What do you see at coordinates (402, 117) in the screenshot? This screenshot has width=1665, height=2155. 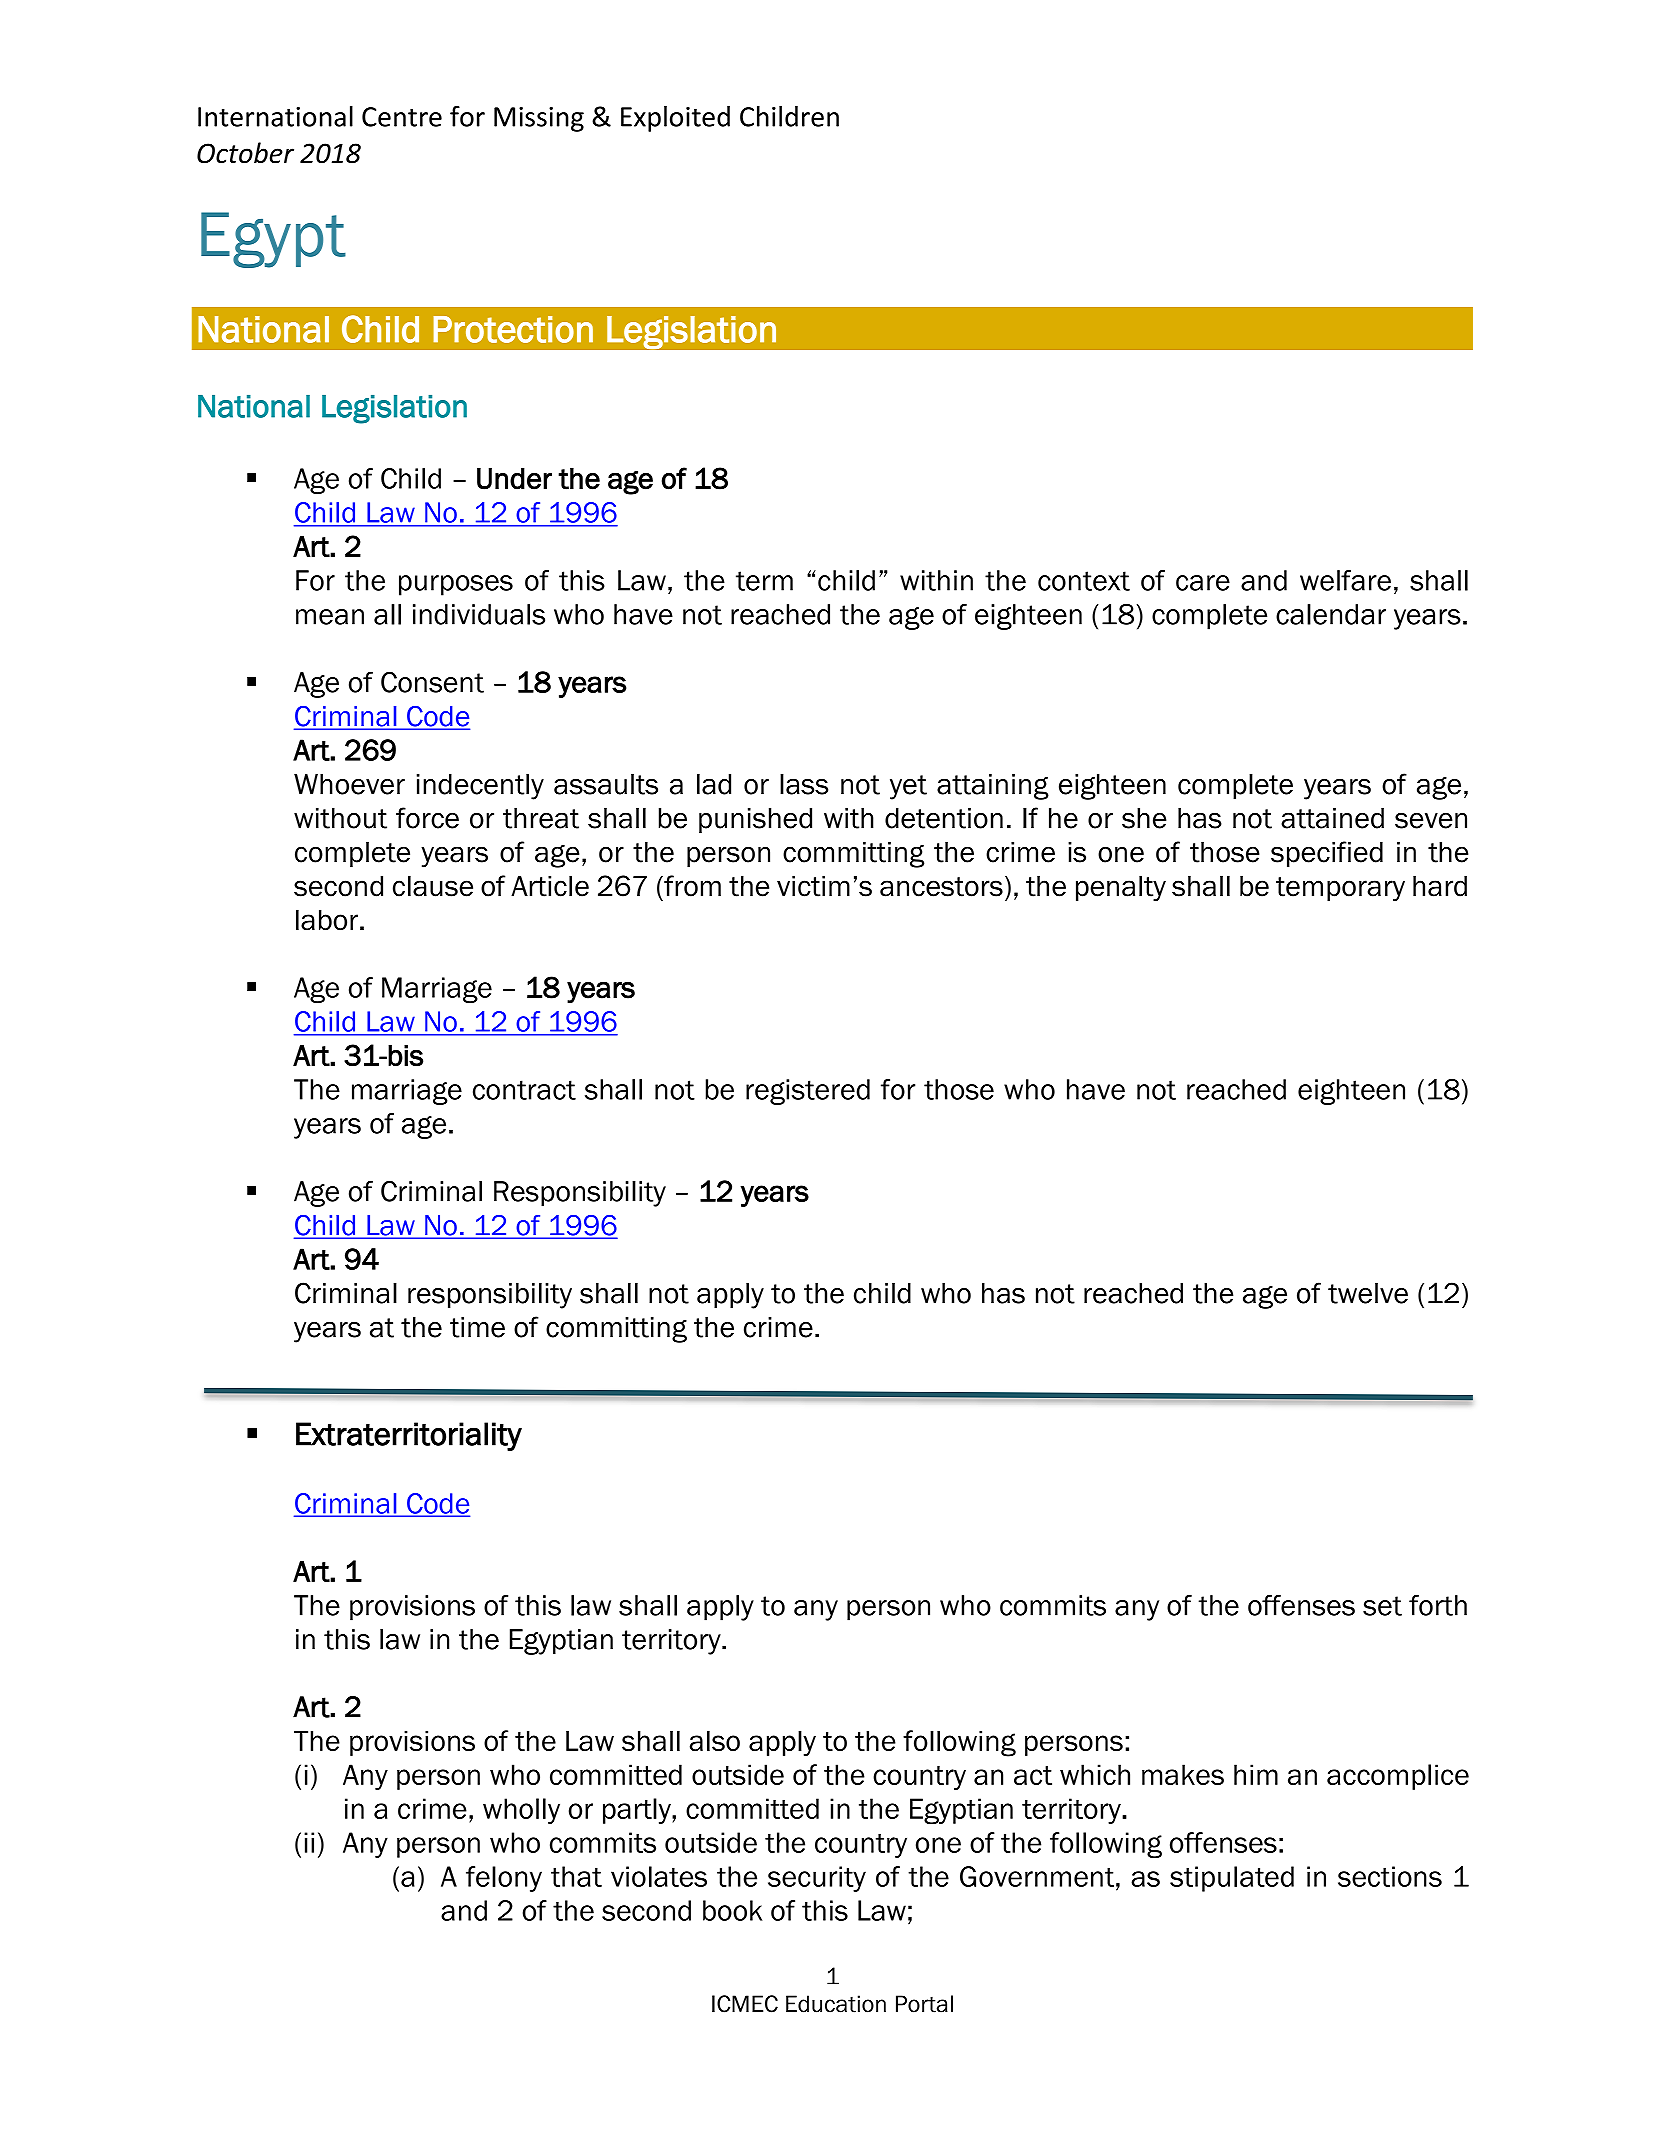 I see `Centre` at bounding box center [402, 117].
